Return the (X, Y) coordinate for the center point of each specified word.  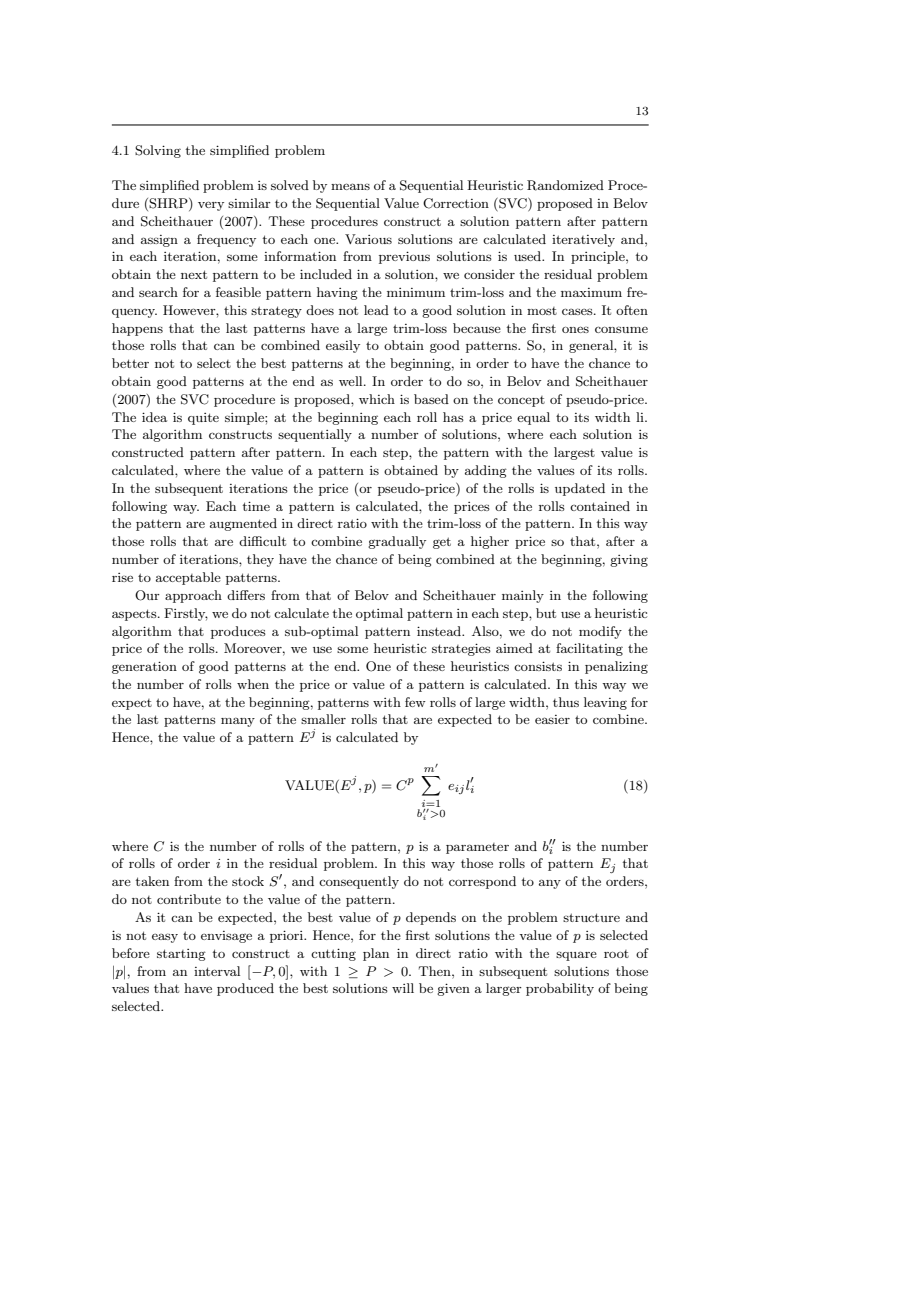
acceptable (188, 578)
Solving (158, 151)
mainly (523, 596)
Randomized (565, 185)
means (350, 186)
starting (181, 955)
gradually (397, 542)
